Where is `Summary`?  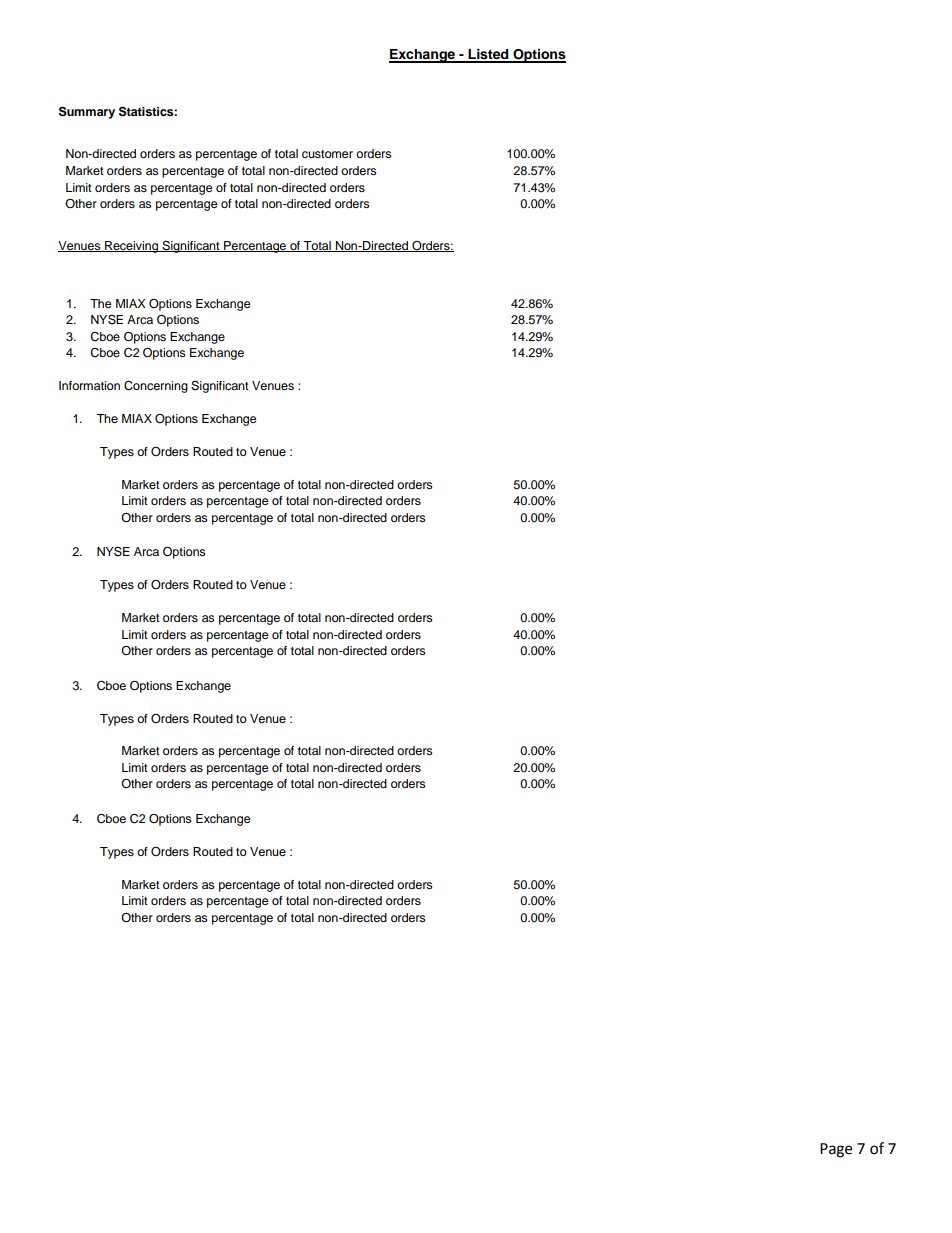 Summary is located at coordinates (87, 112).
